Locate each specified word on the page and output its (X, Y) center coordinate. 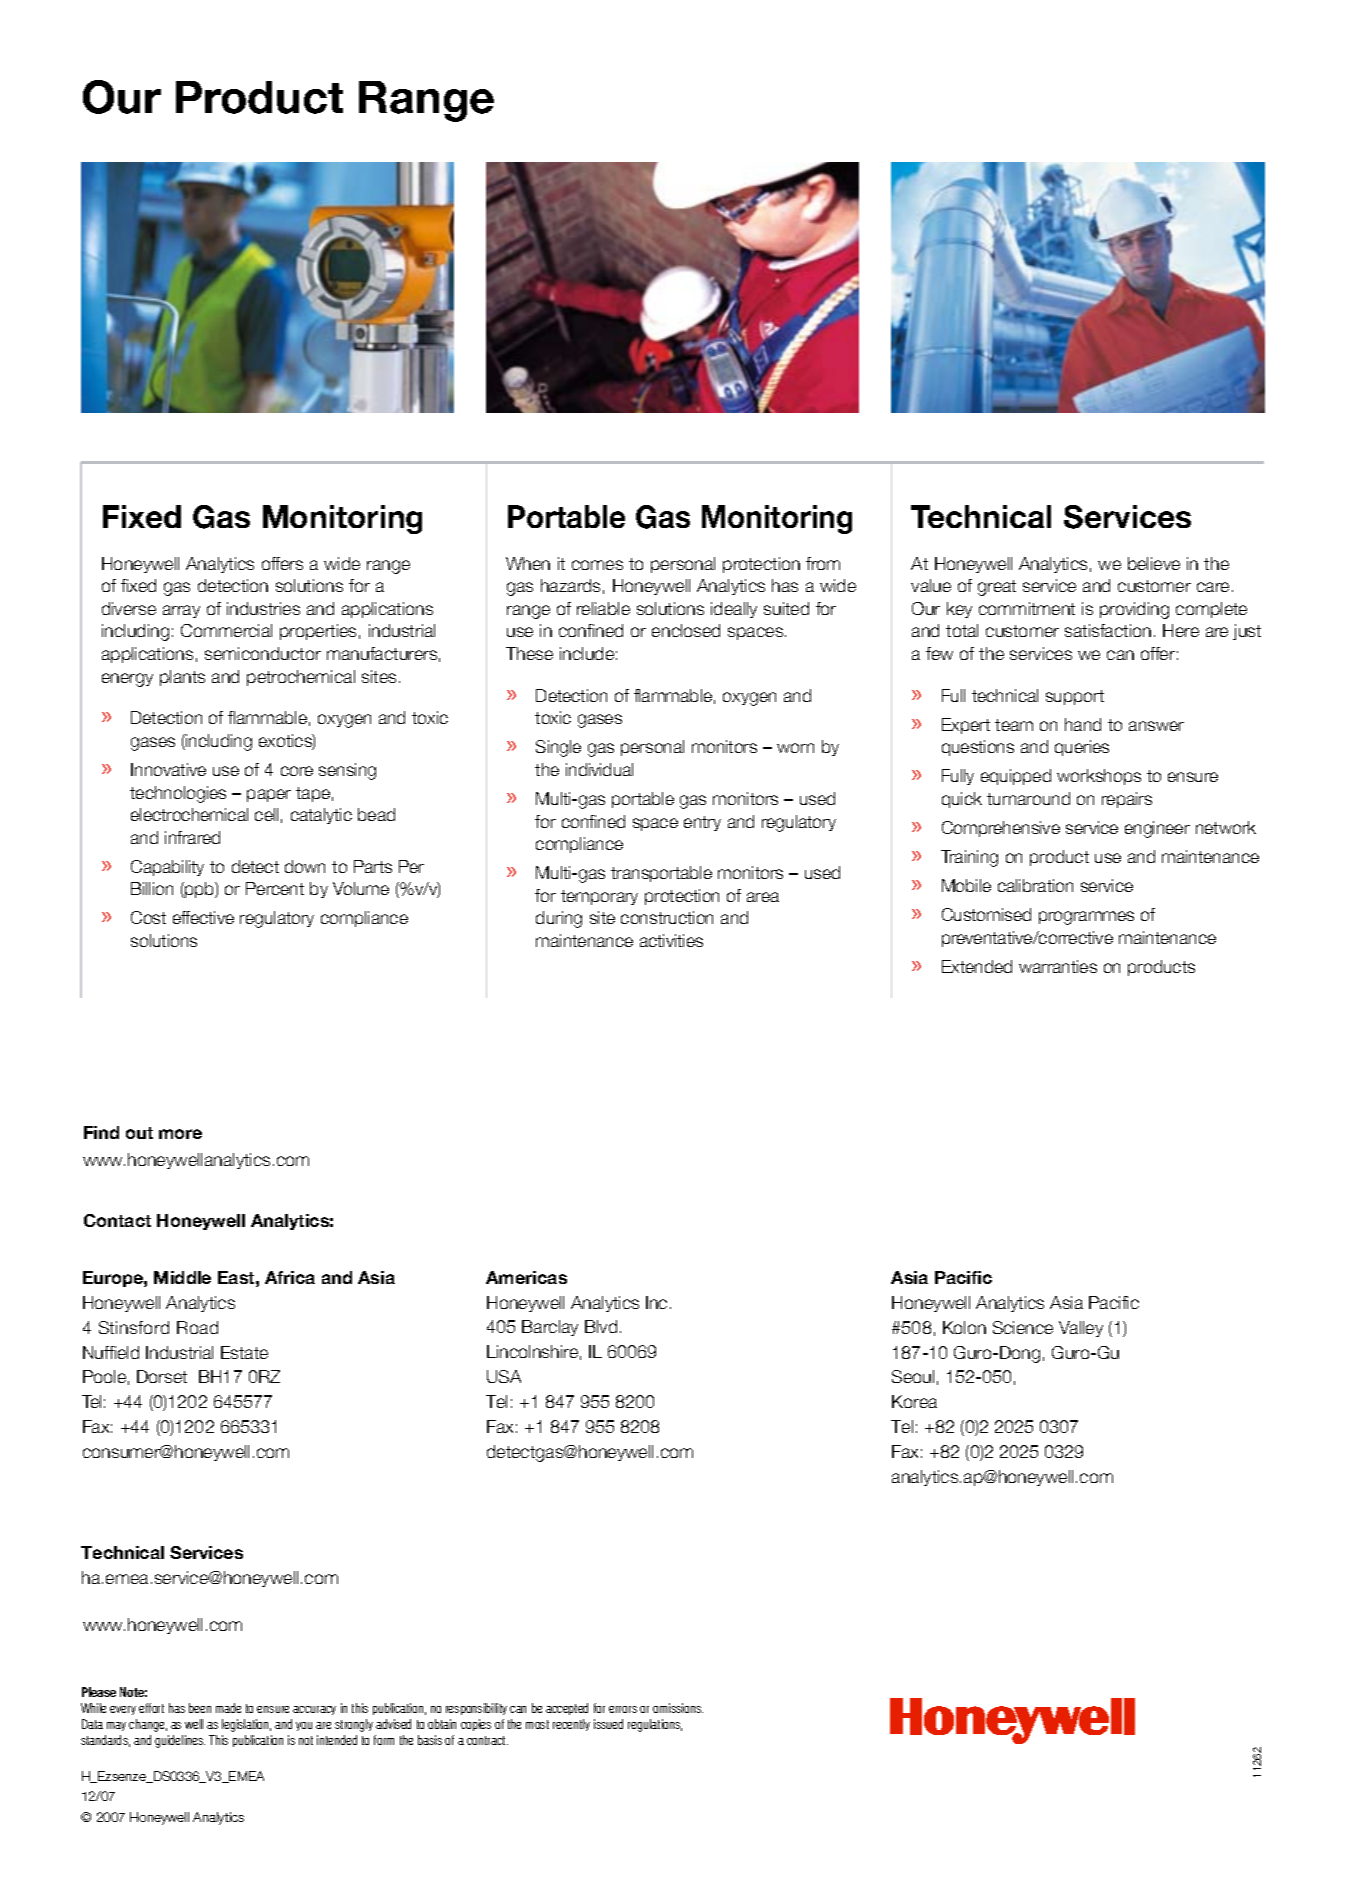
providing (1134, 610)
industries (263, 608)
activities (671, 940)
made (228, 1708)
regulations (655, 1725)
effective (203, 917)
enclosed (686, 630)
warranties (1058, 966)
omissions (678, 1708)
